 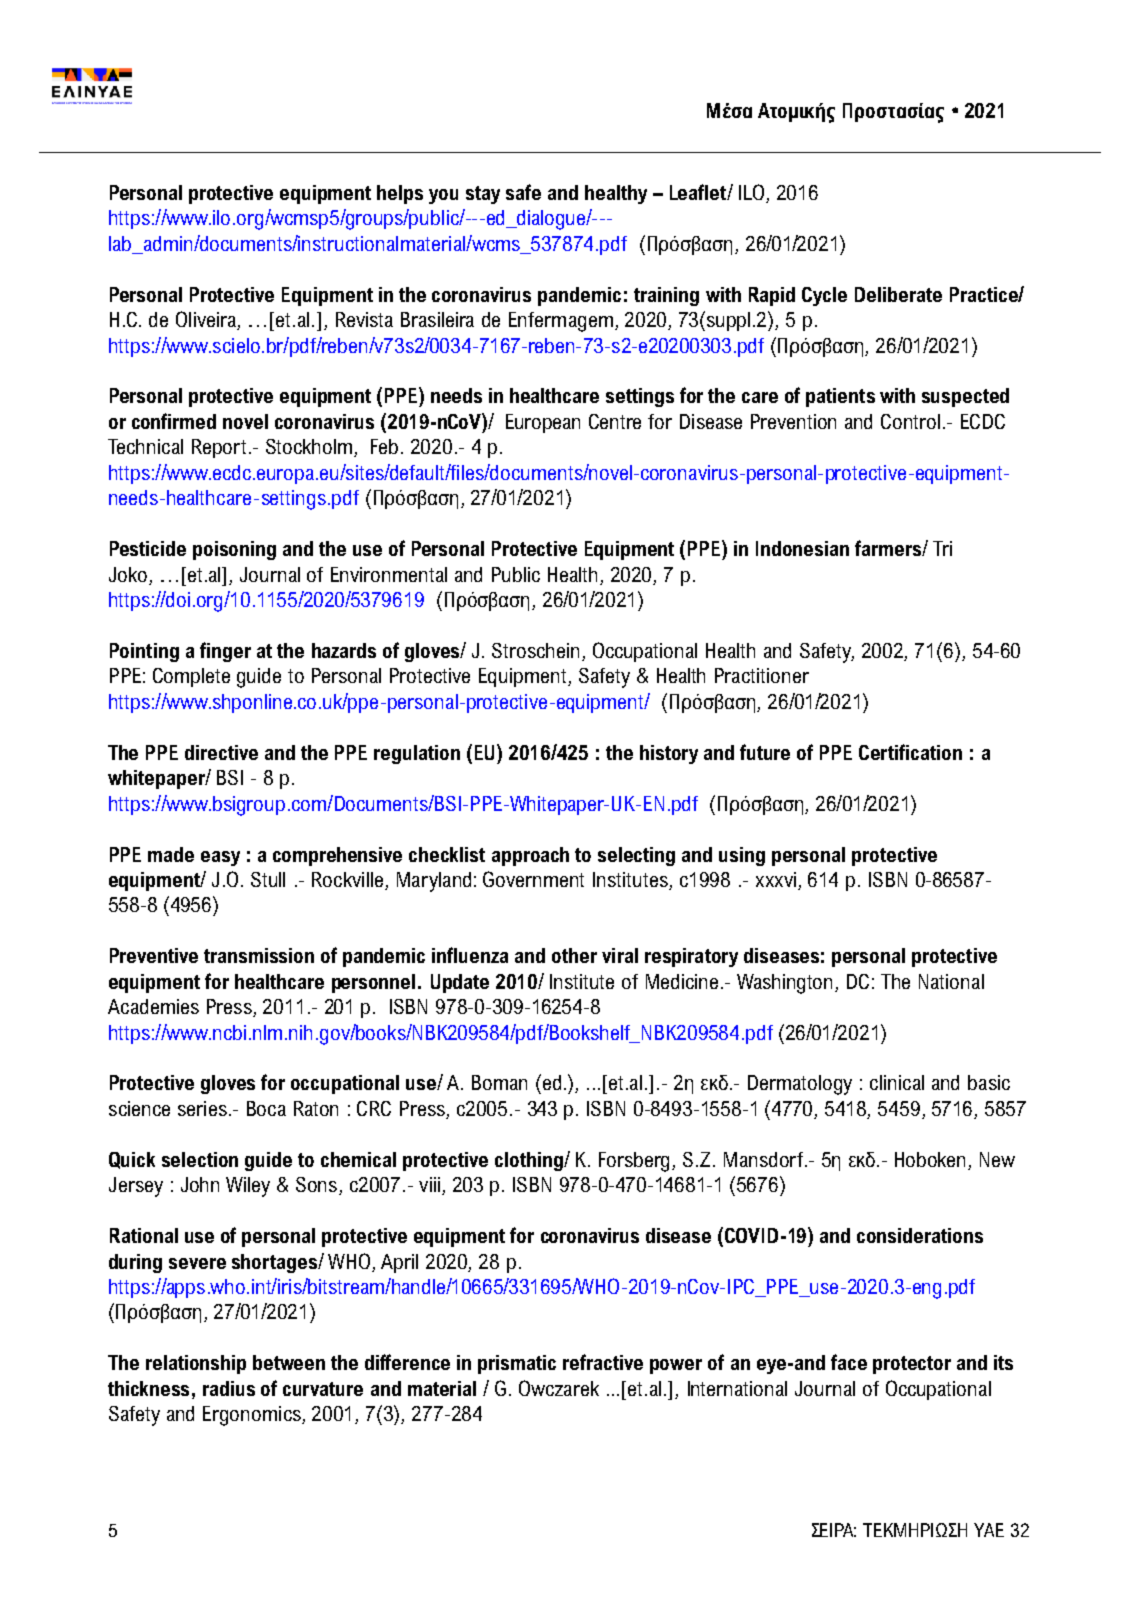 I want to click on directive, so click(x=221, y=752).
